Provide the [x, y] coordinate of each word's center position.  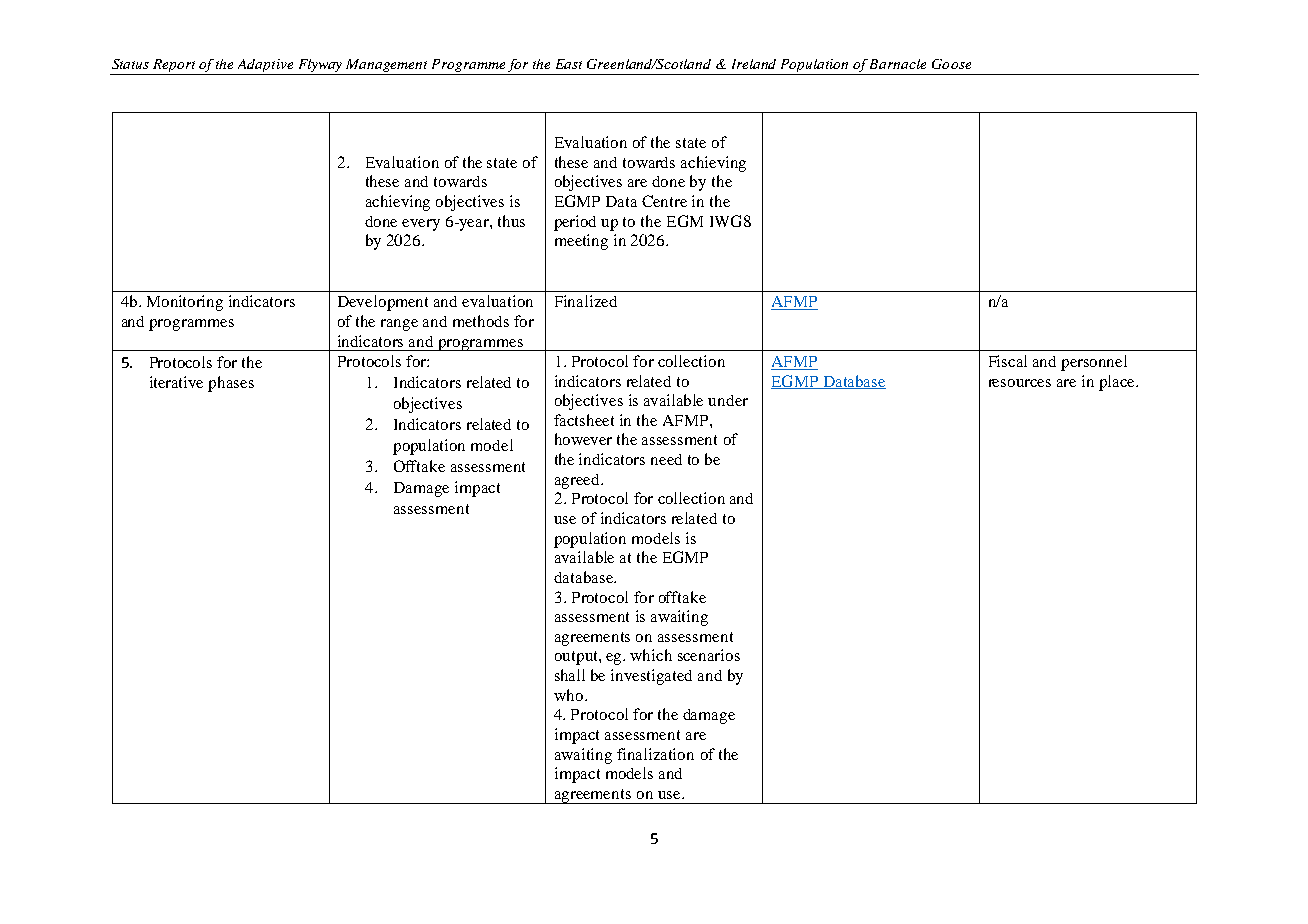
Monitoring [185, 303]
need [666, 459]
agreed [578, 481]
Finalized [586, 301]
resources [1020, 383]
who [570, 695]
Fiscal [1008, 361]
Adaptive [266, 67]
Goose [951, 64]
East [569, 64]
